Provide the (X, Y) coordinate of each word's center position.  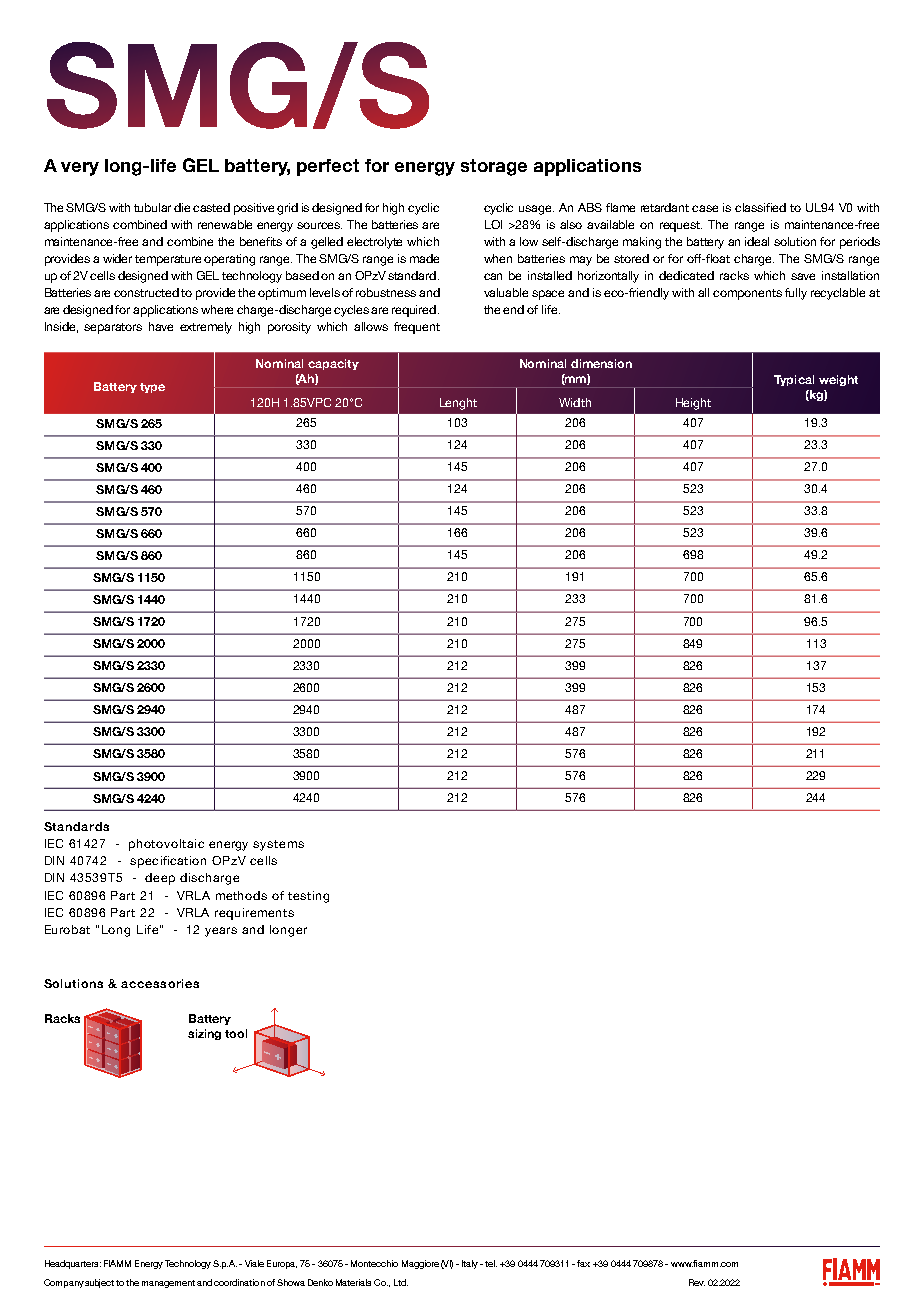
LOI (493, 224)
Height (693, 404)
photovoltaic (166, 845)
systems (278, 845)
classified (760, 207)
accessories (160, 983)
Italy (470, 1264)
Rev (697, 1282)
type (152, 388)
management (168, 1284)
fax (583, 1263)
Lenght (458, 404)
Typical (794, 380)
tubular (154, 207)
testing (308, 897)
